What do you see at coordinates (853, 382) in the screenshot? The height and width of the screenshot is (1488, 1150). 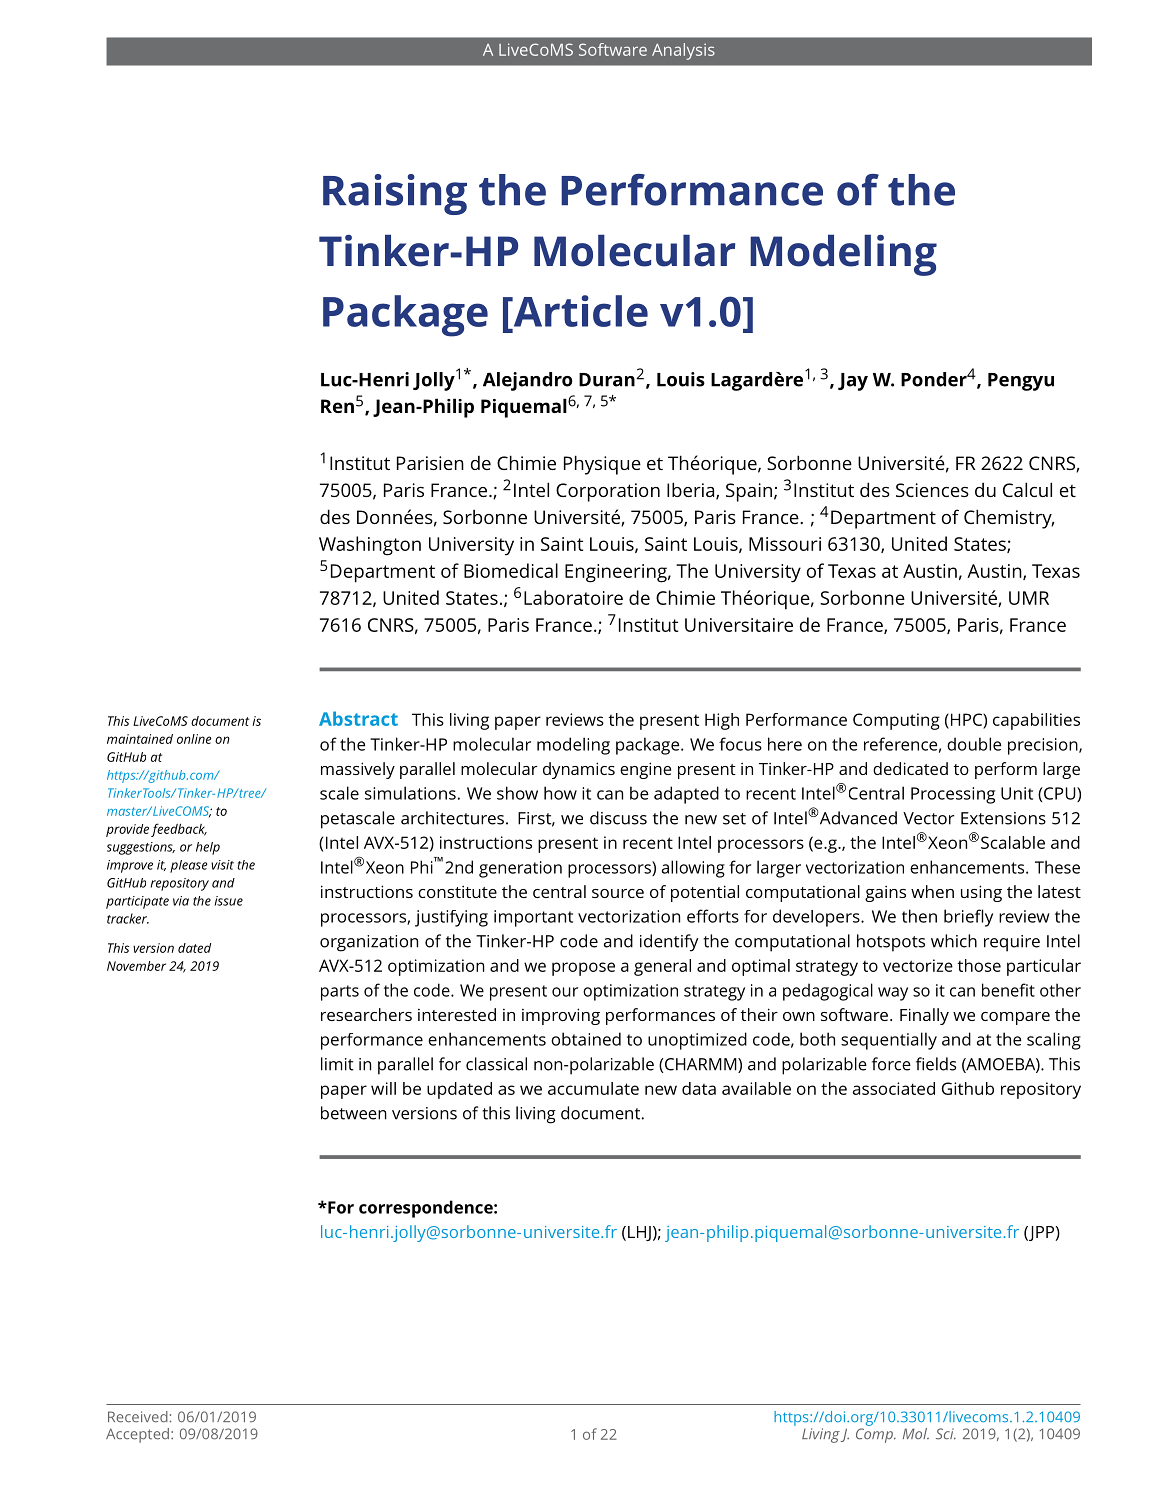 I see `Jay` at bounding box center [853, 382].
